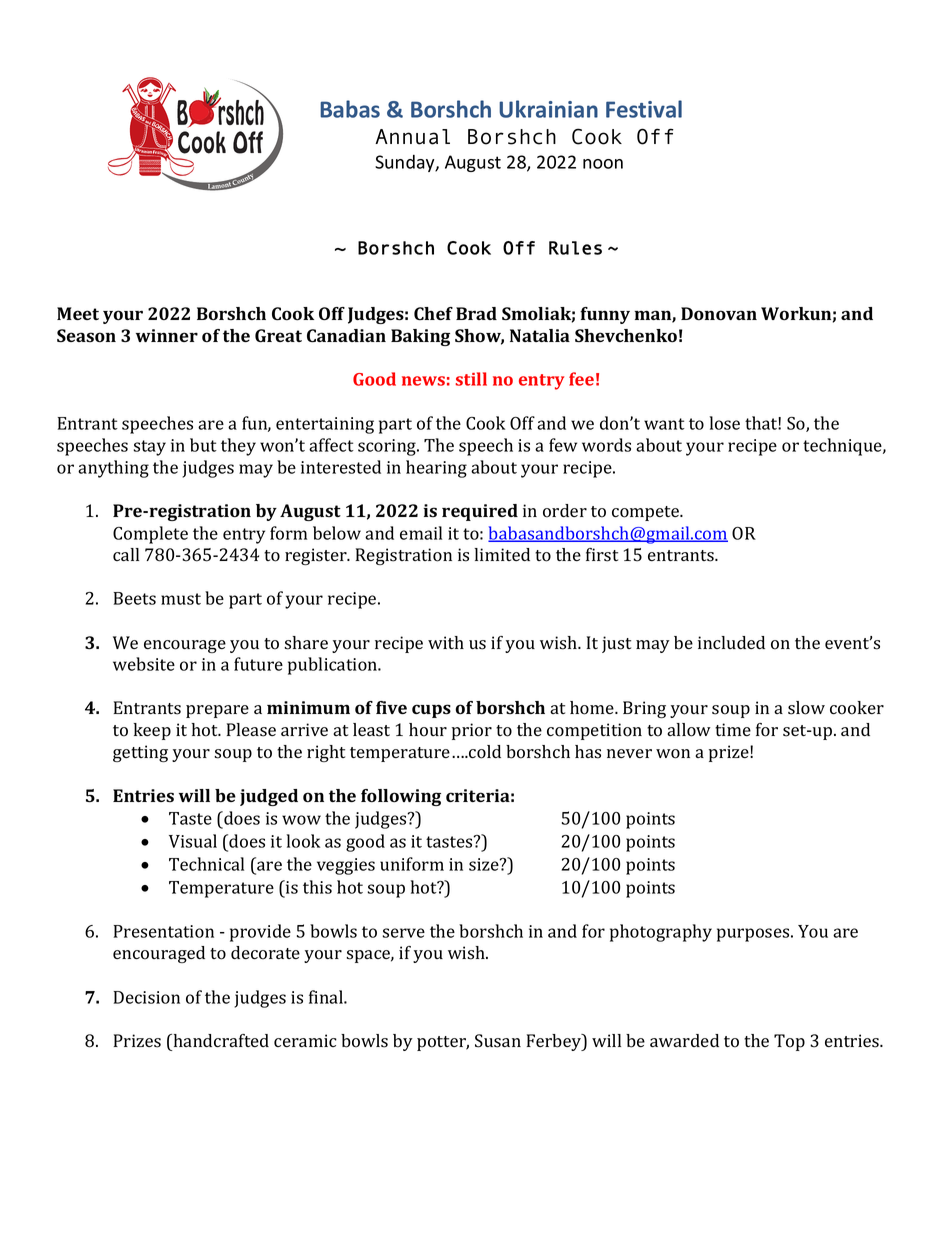 The width and height of the screenshot is (952, 1233). I want to click on Ukrainian, so click(548, 109).
